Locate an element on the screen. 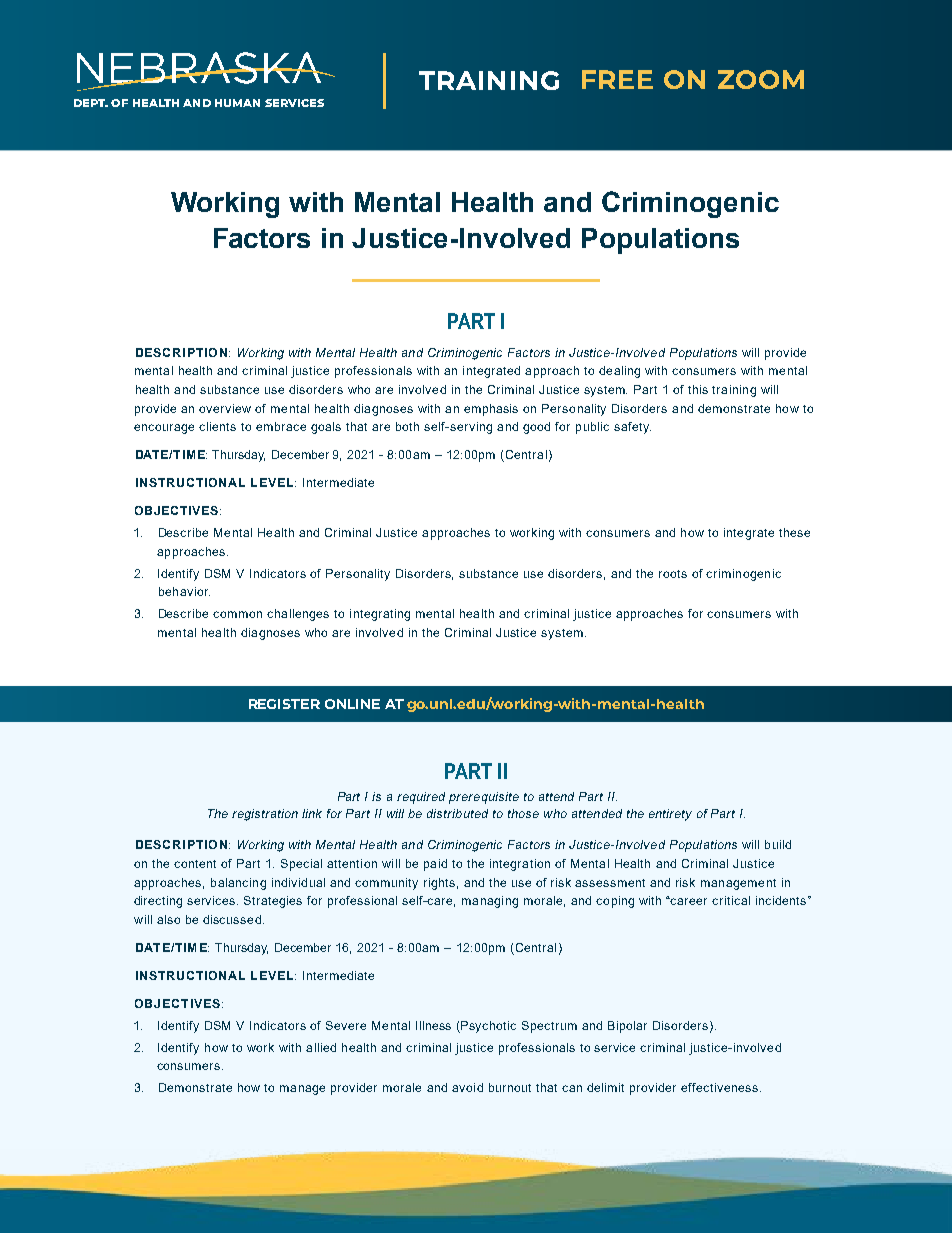 This screenshot has width=952, height=1233. effectiveness is located at coordinates (719, 1087).
